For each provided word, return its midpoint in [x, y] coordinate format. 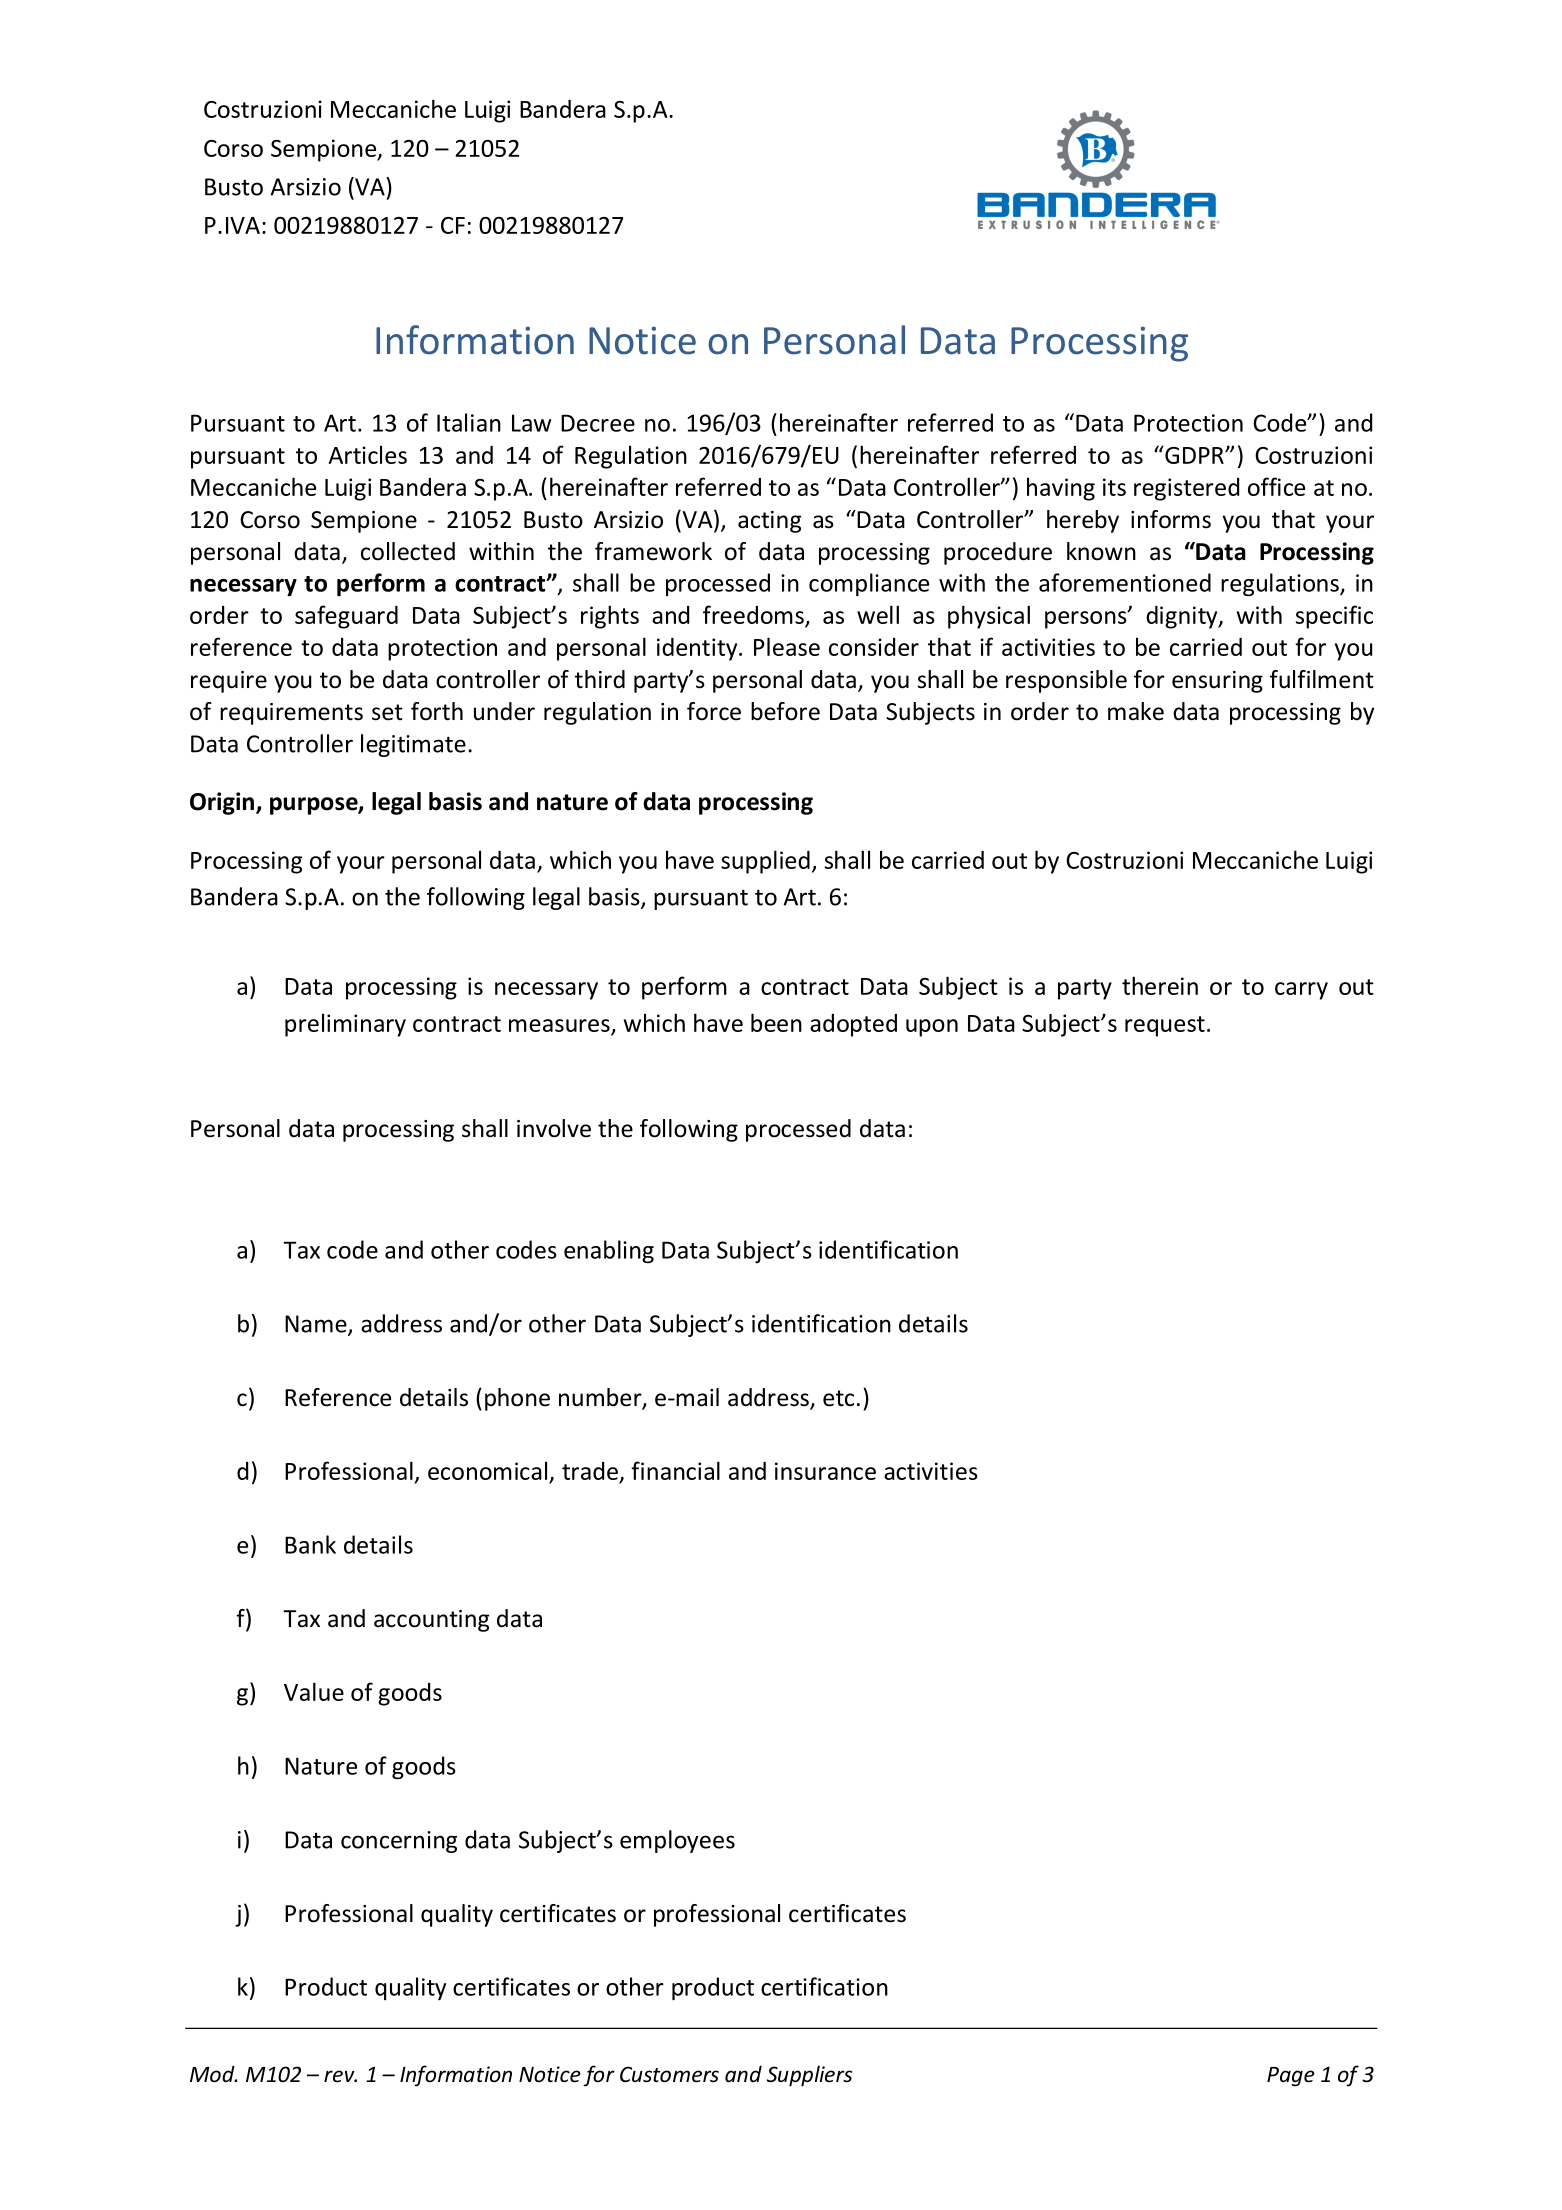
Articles [368, 454]
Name [317, 1325]
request [1165, 1026]
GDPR [1194, 455]
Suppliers [809, 2076]
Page [1291, 2077]
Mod [213, 2074]
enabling [609, 1252]
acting [769, 522]
